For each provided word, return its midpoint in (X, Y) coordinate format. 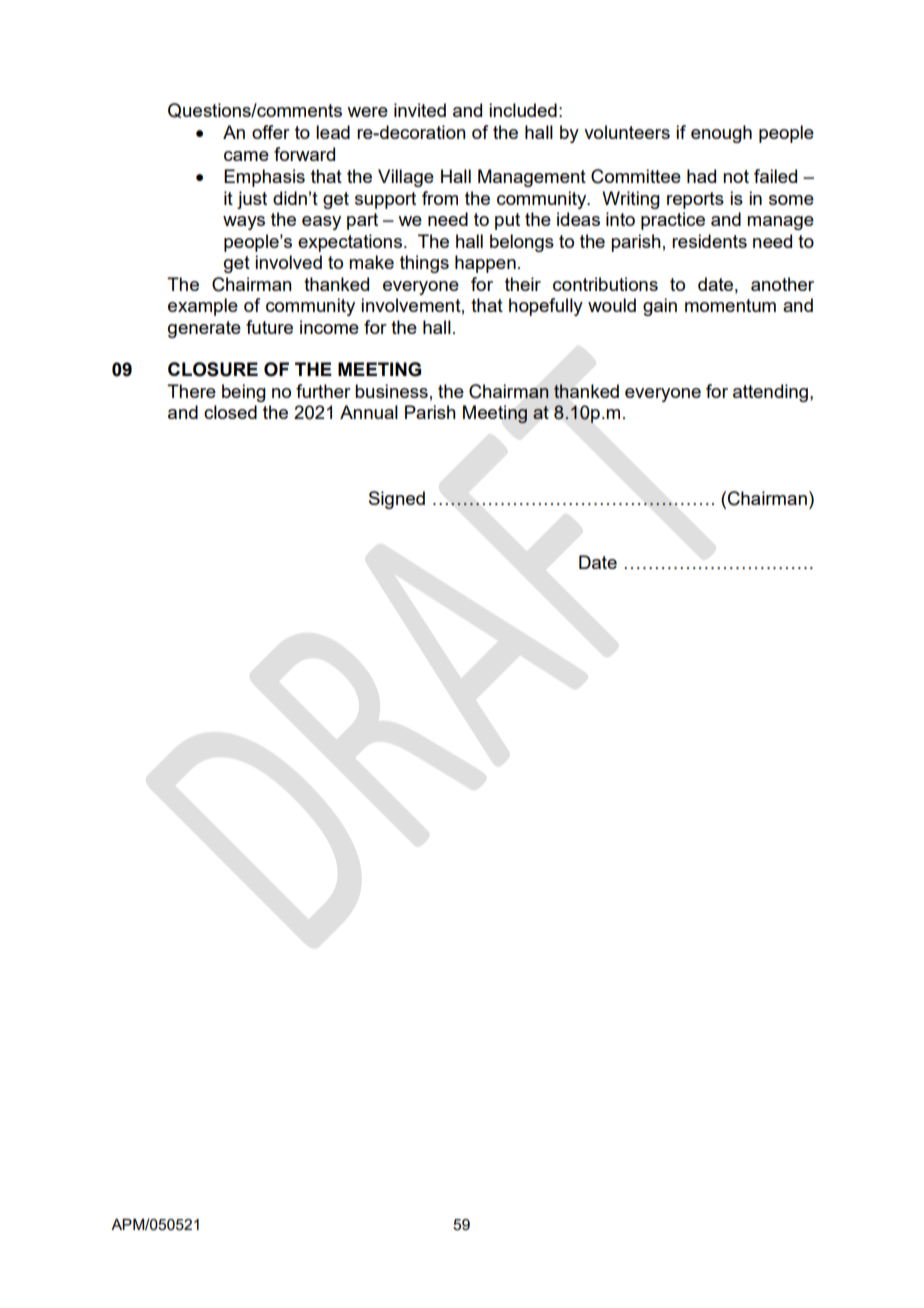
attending (770, 393)
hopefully (546, 307)
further (323, 391)
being (244, 393)
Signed (397, 500)
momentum (730, 305)
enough (721, 134)
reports (695, 200)
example (203, 307)
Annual (369, 412)
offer (271, 132)
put (507, 221)
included (523, 110)
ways (244, 223)
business (391, 391)
